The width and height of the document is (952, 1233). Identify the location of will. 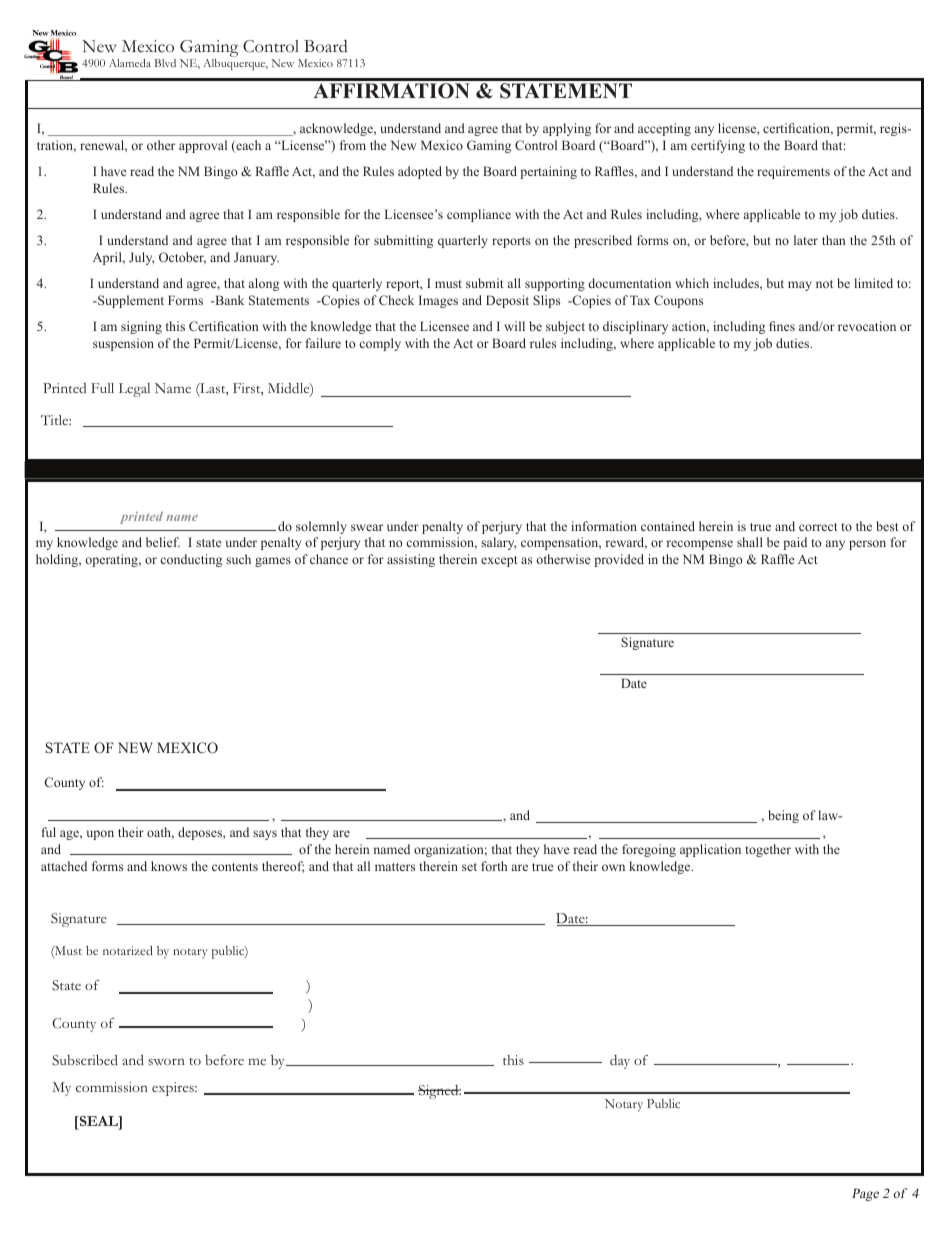
(514, 326).
